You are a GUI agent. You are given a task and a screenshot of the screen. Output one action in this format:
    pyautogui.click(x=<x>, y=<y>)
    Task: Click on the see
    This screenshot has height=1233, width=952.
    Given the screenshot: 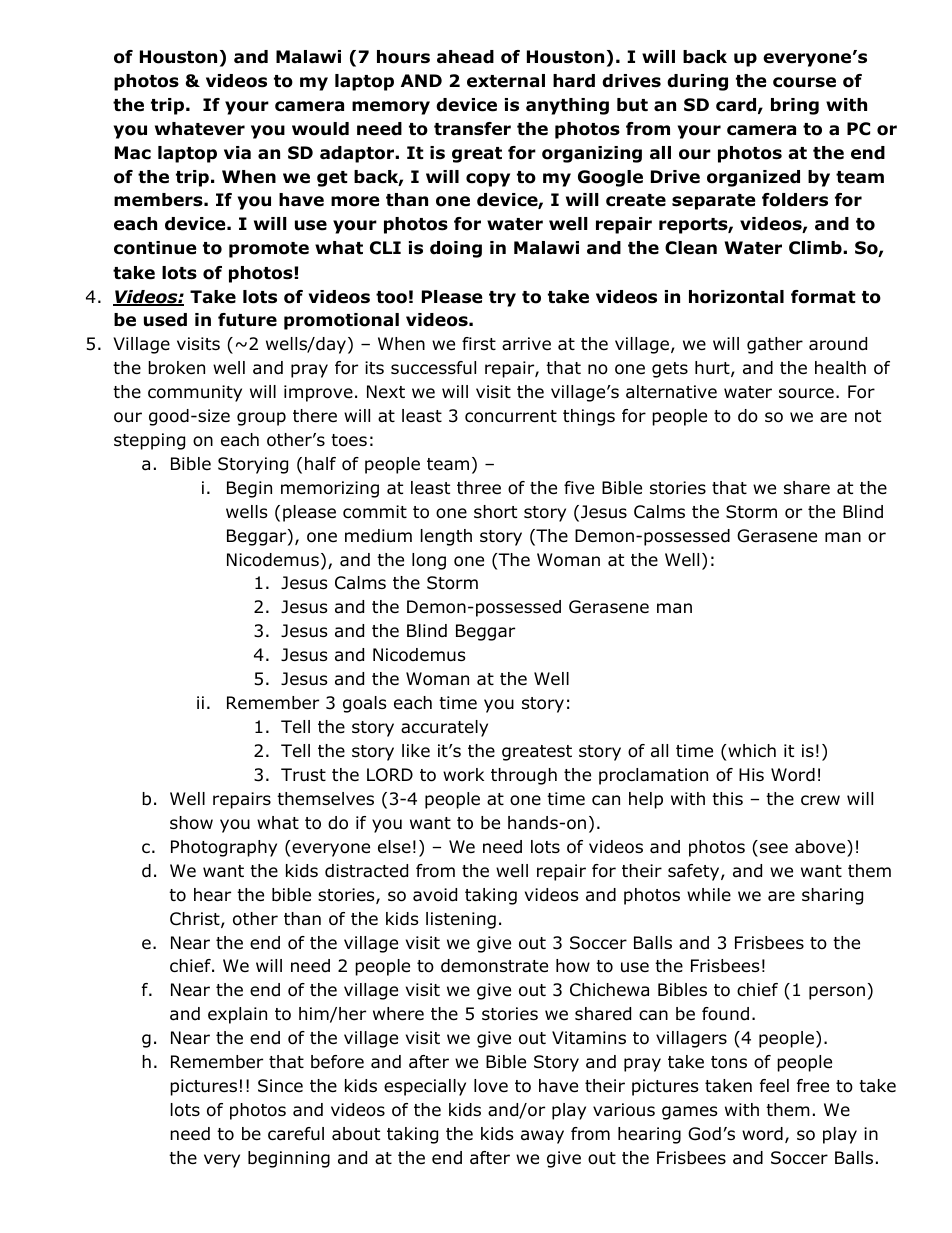 What is the action you would take?
    pyautogui.click(x=774, y=848)
